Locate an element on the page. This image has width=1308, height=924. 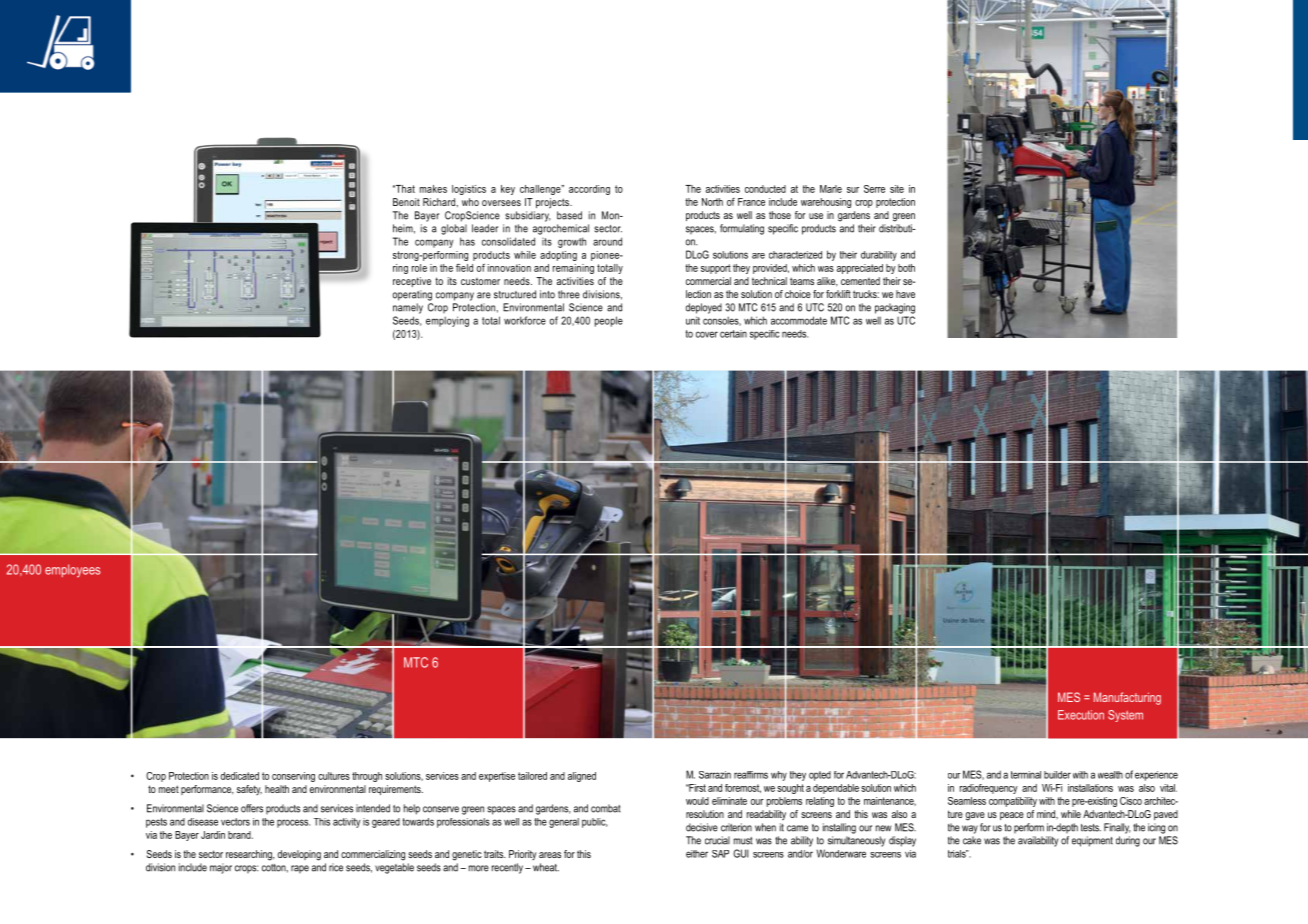
cover is located at coordinates (707, 334).
